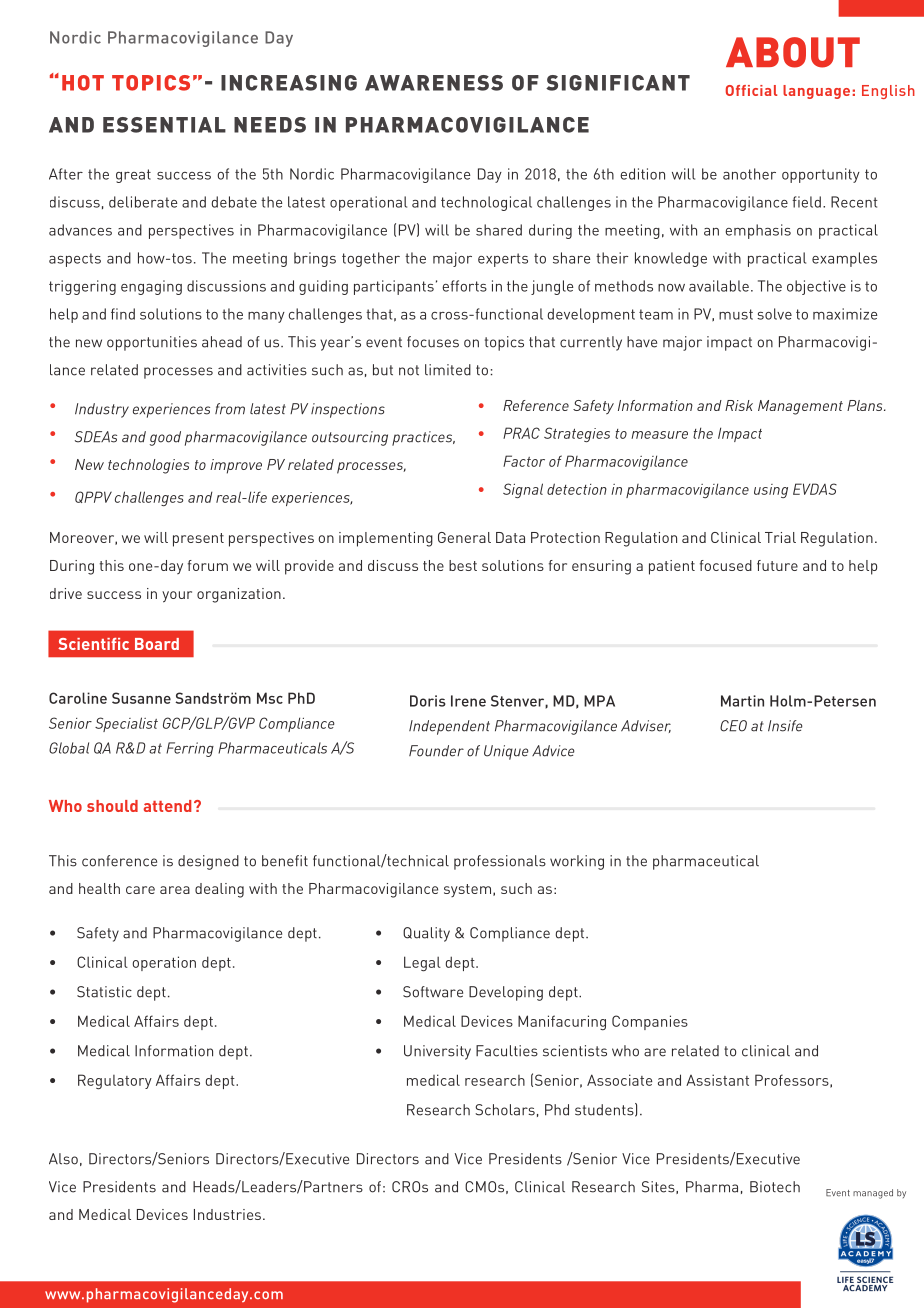 The height and width of the image is (1308, 924). What do you see at coordinates (227, 1214) in the image?
I see `Industries` at bounding box center [227, 1214].
